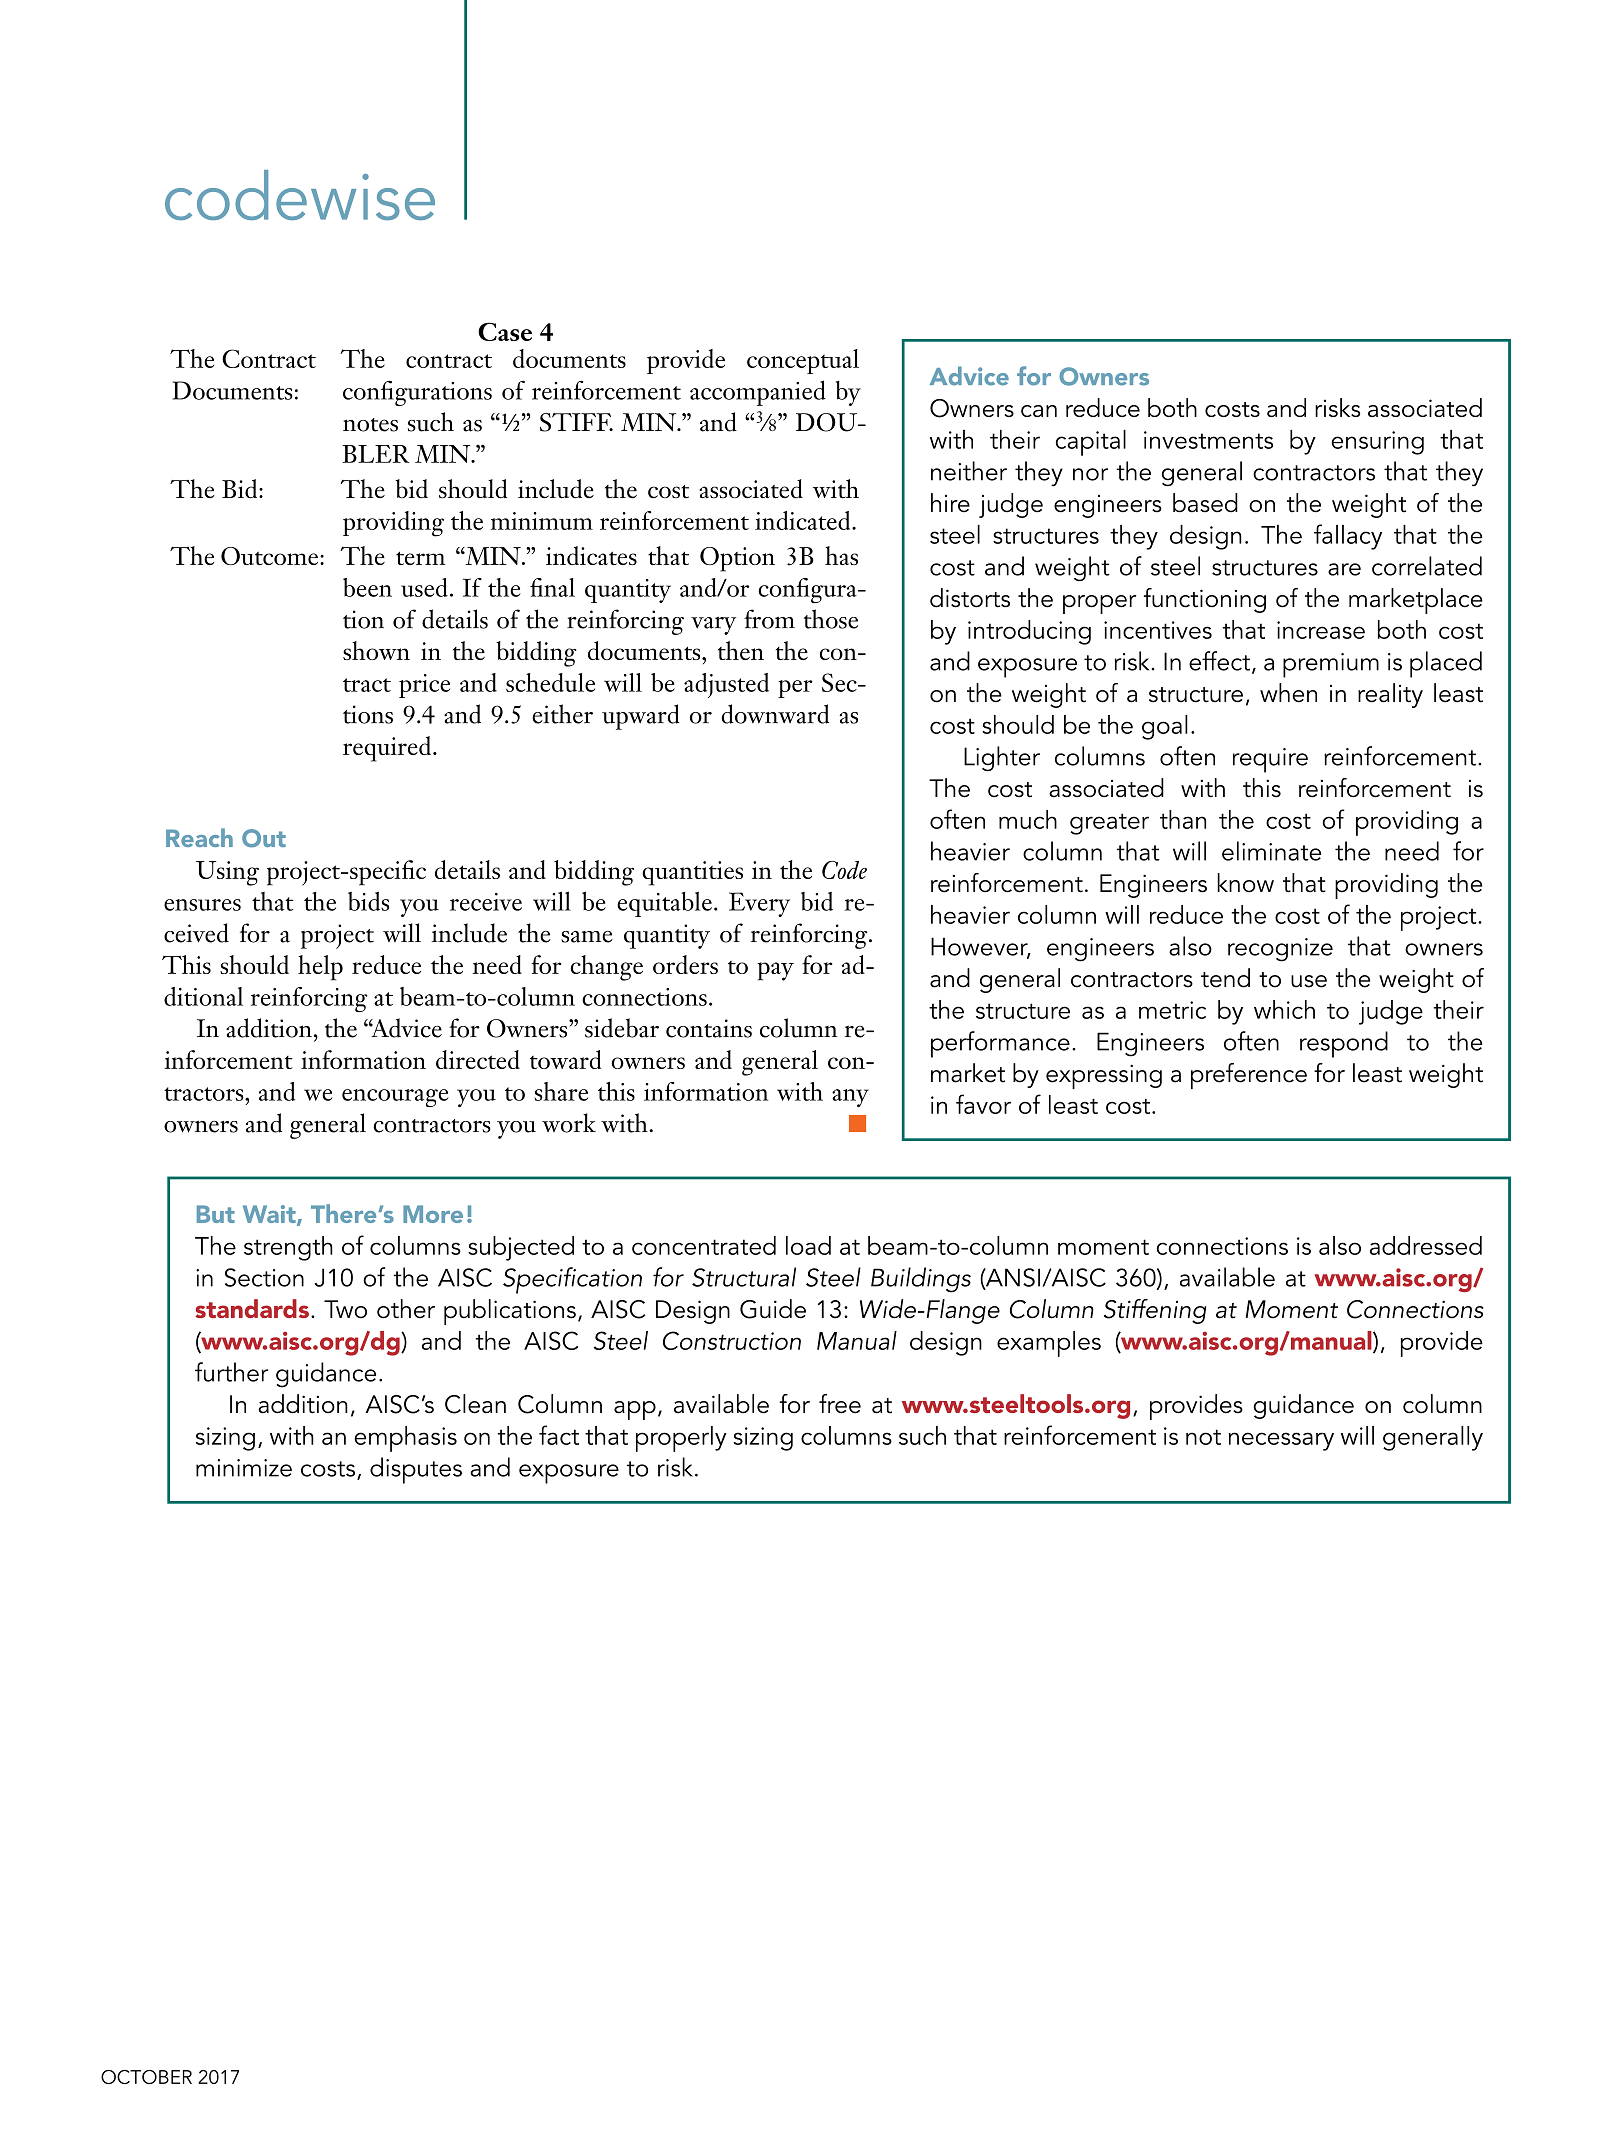 Image resolution: width=1610 pixels, height=2156 pixels. I want to click on OCTOBER, so click(146, 2077).
